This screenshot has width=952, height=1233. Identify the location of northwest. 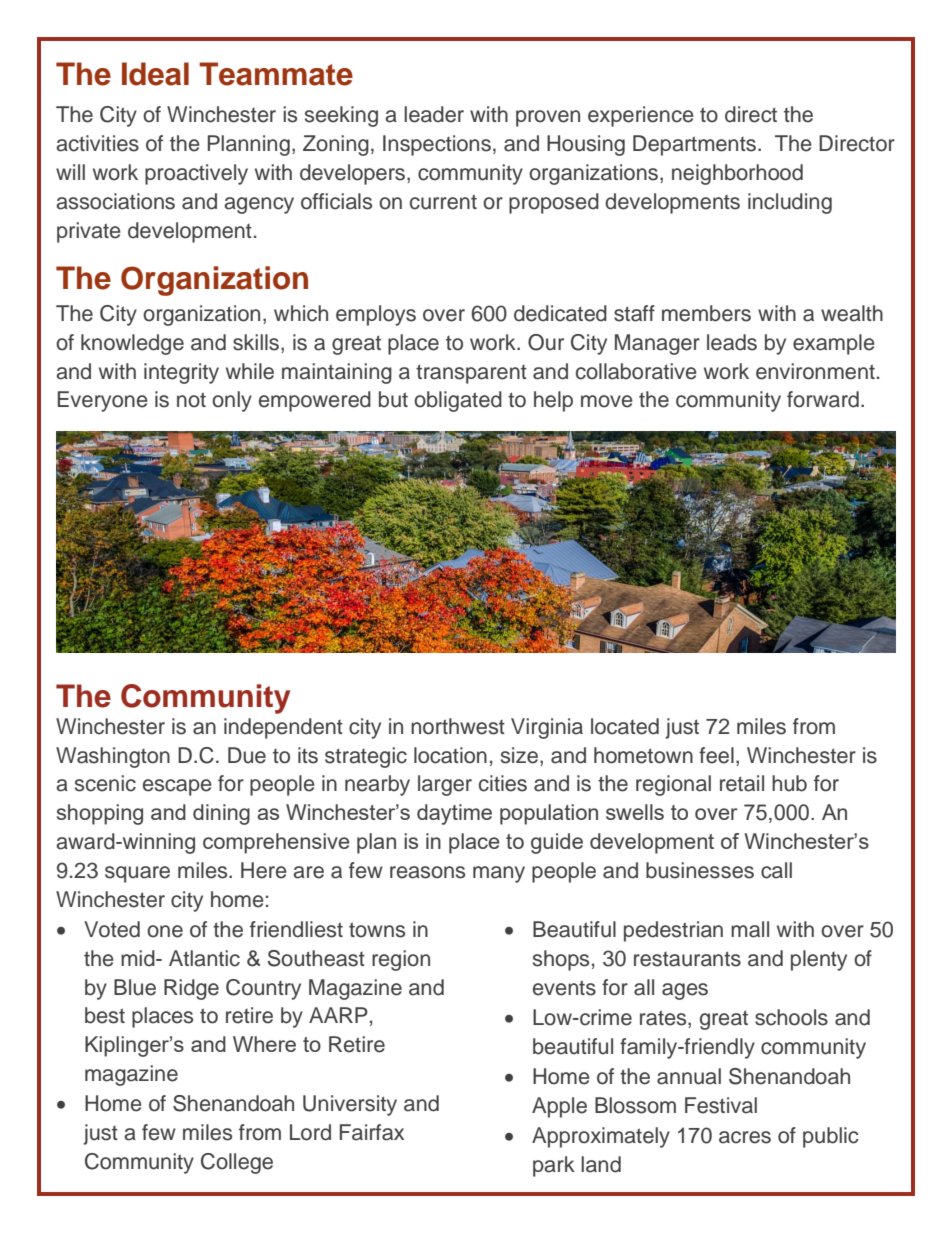
(458, 726).
